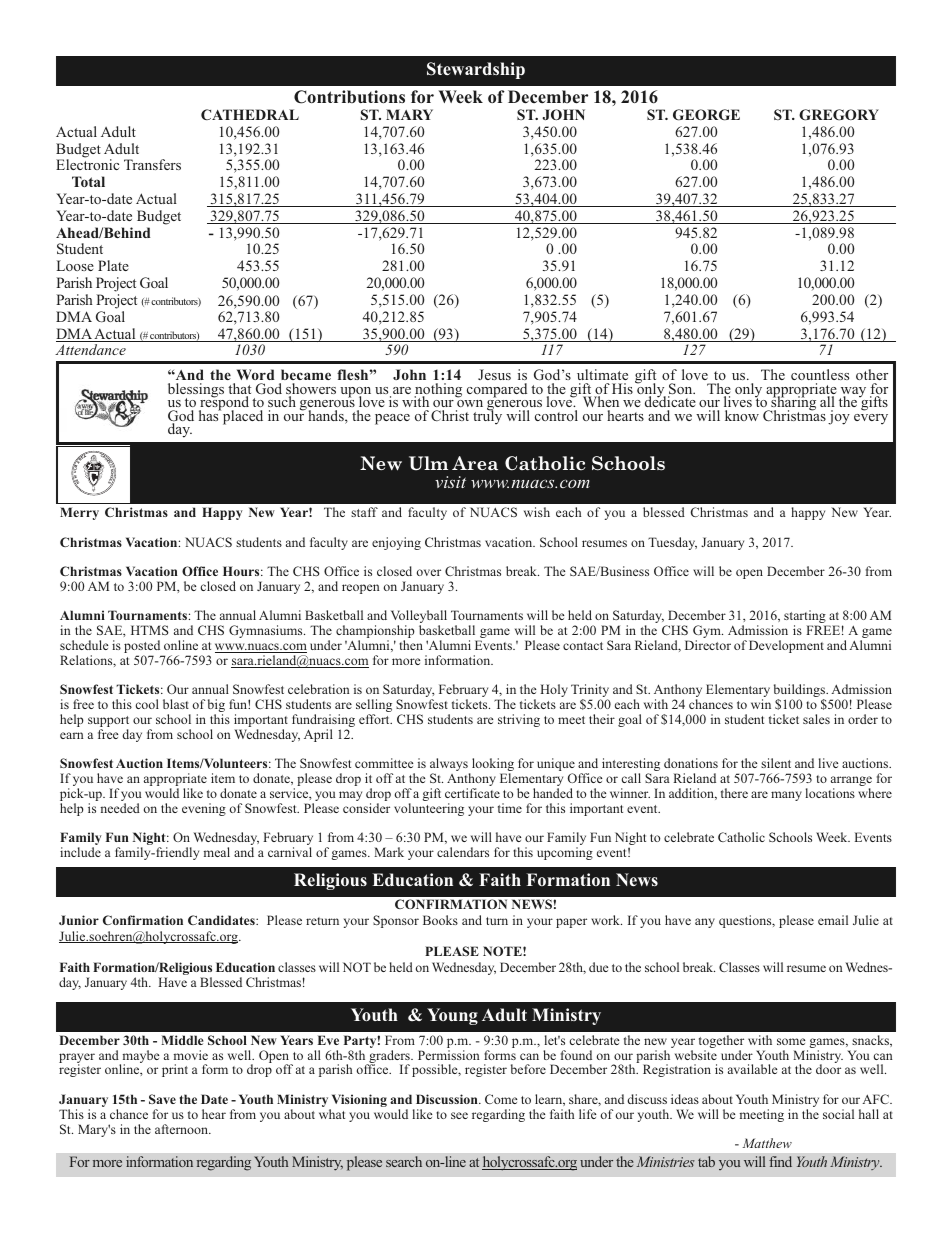 The width and height of the page is (952, 1233). What do you see at coordinates (476, 70) in the page?
I see `Stewardship` at bounding box center [476, 70].
